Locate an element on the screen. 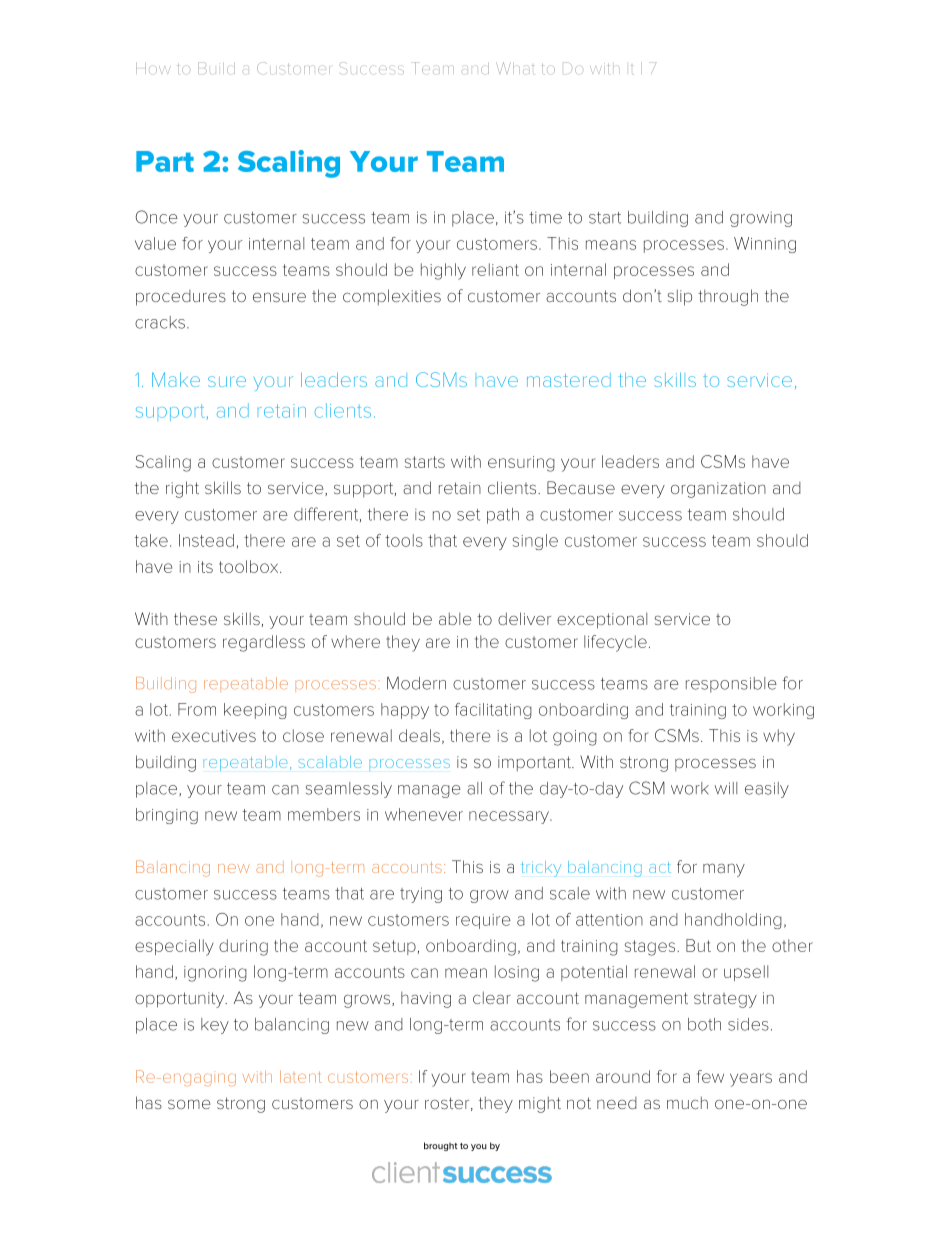 This screenshot has width=952, height=1233. few is located at coordinates (710, 1076).
